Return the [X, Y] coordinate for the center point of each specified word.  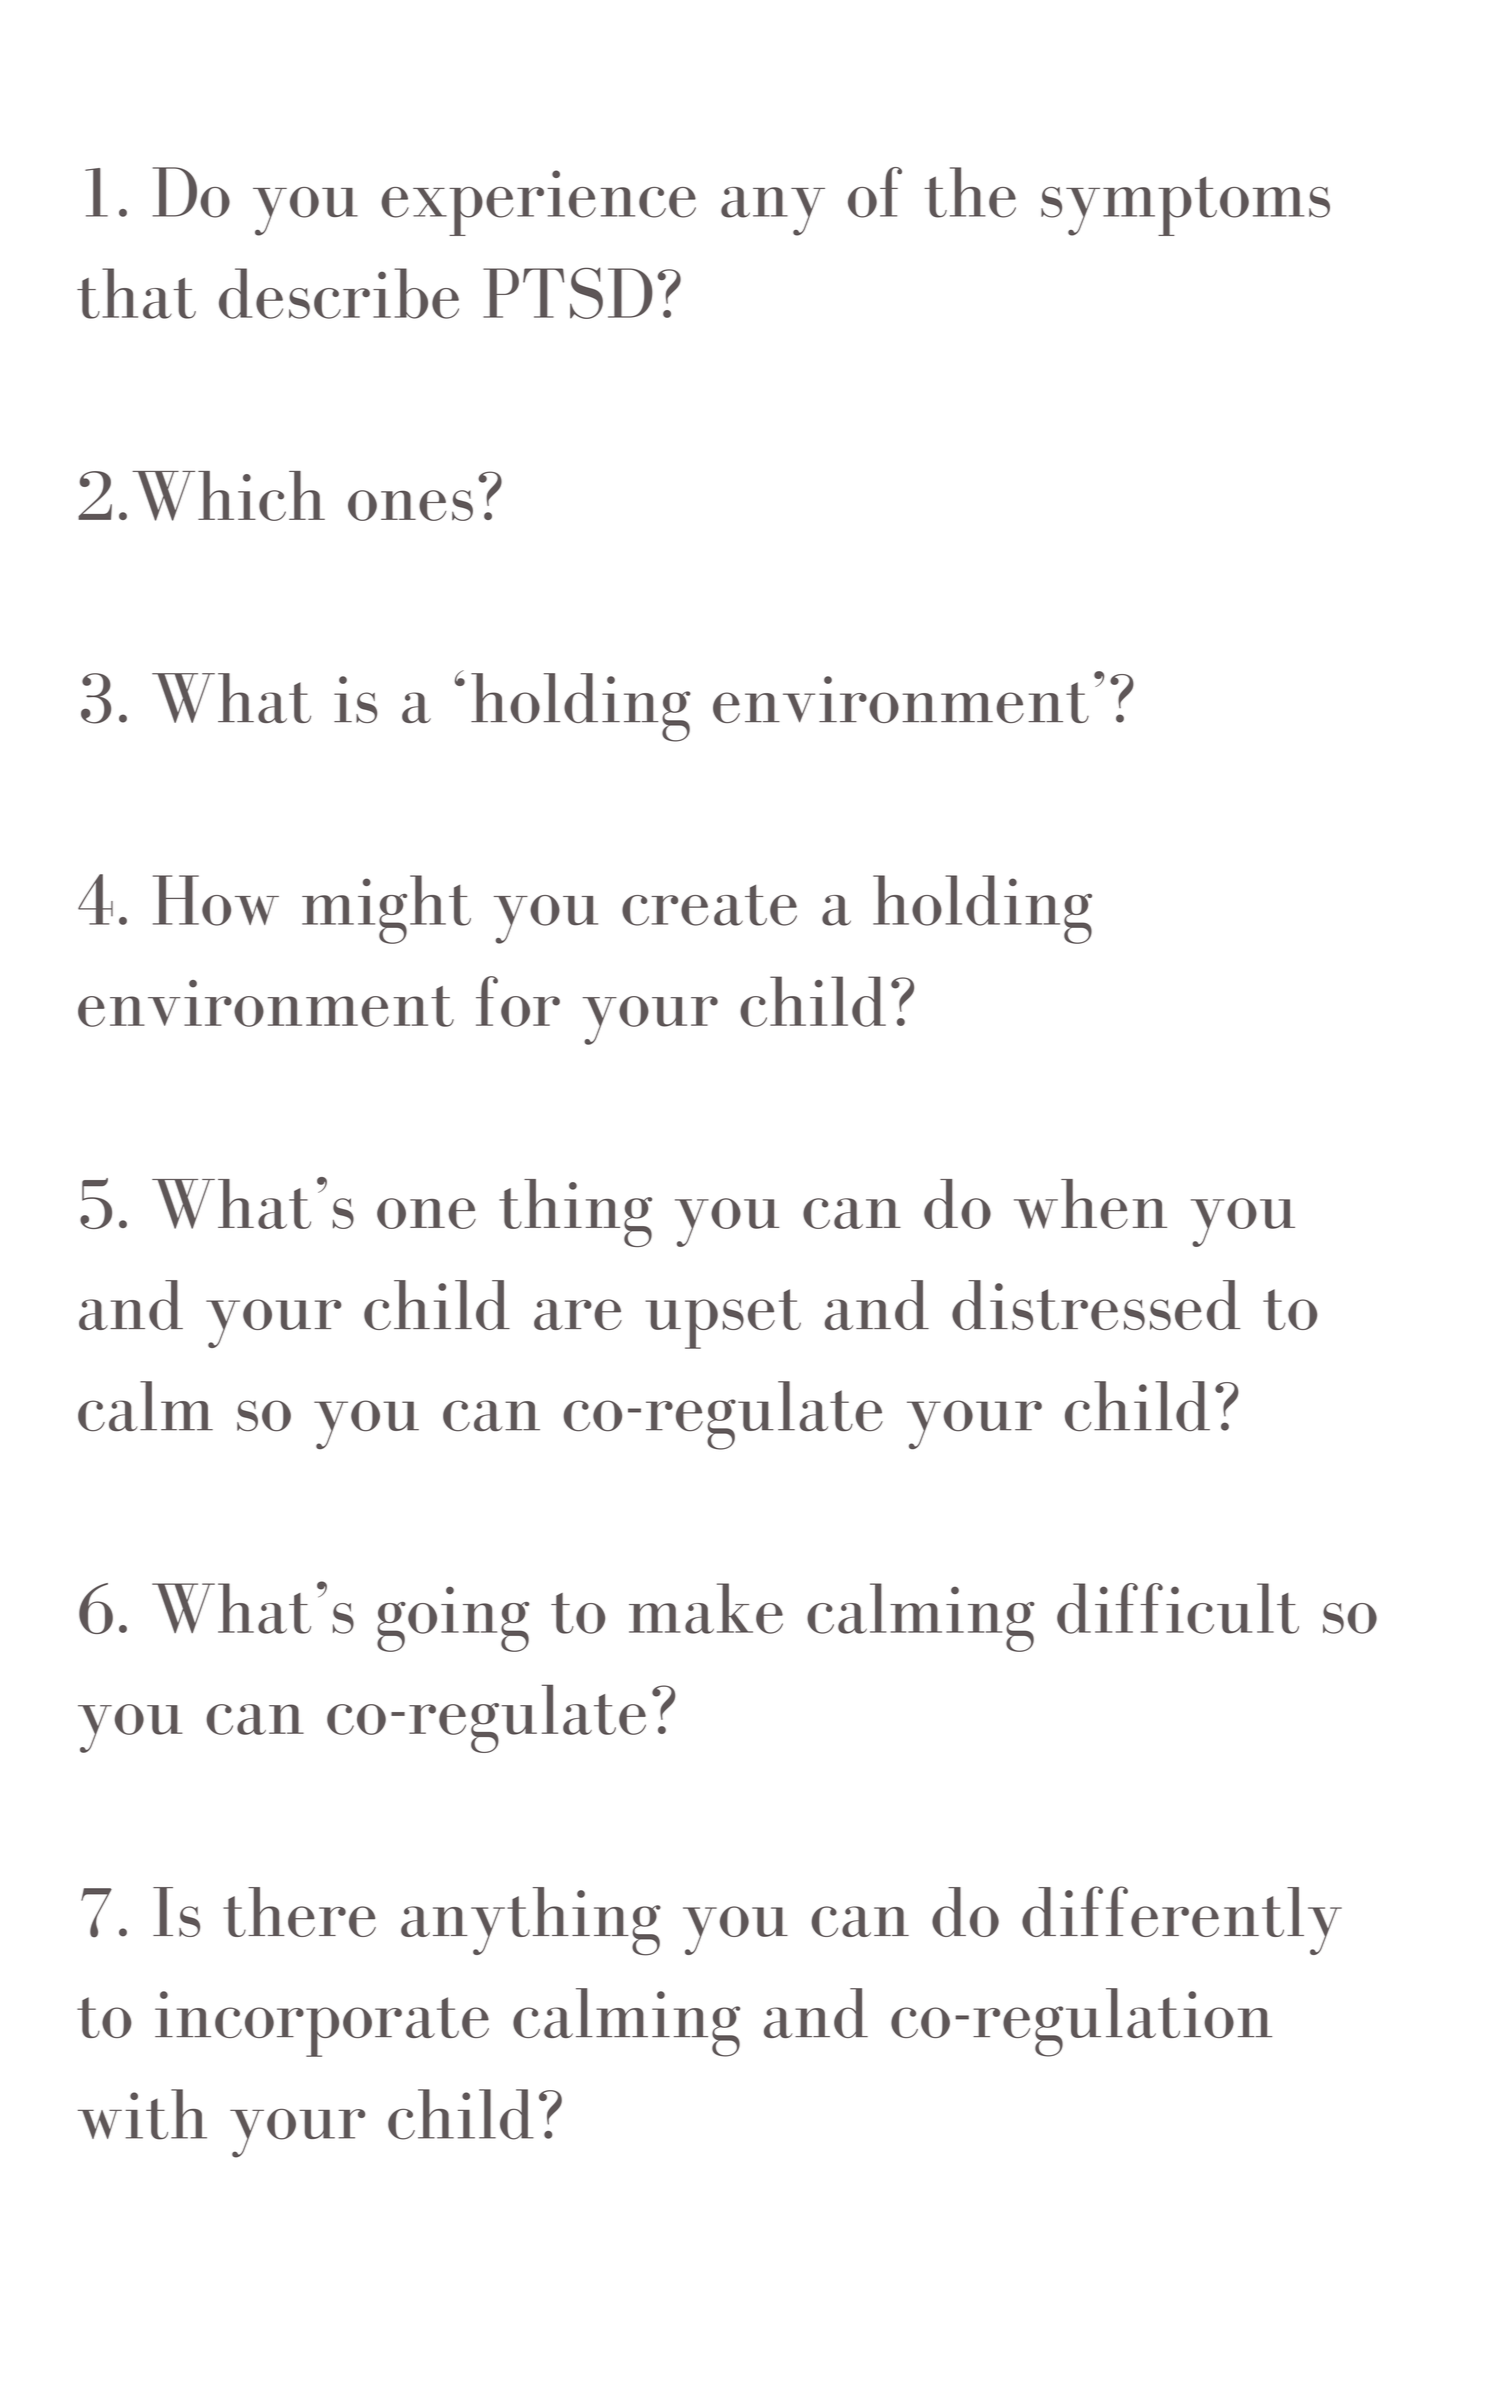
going [453, 1619]
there [299, 1912]
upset [723, 1319]
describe [339, 293]
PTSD [568, 293]
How [216, 900]
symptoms [1185, 206]
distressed [1096, 1305]
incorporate [322, 2024]
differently [1182, 1920]
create [709, 905]
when [1090, 1204]
